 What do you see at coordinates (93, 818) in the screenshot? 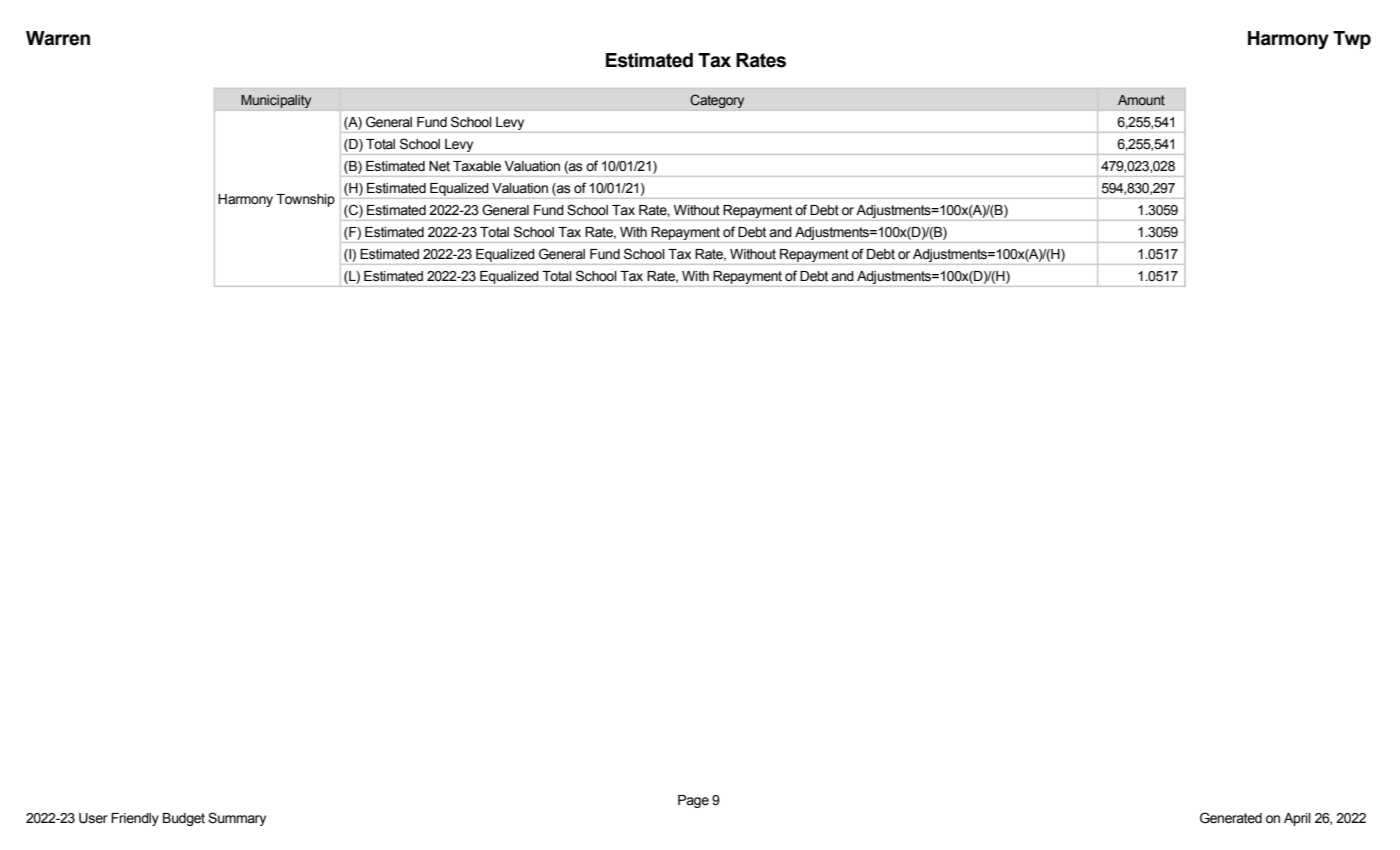
I see `User` at bounding box center [93, 818].
